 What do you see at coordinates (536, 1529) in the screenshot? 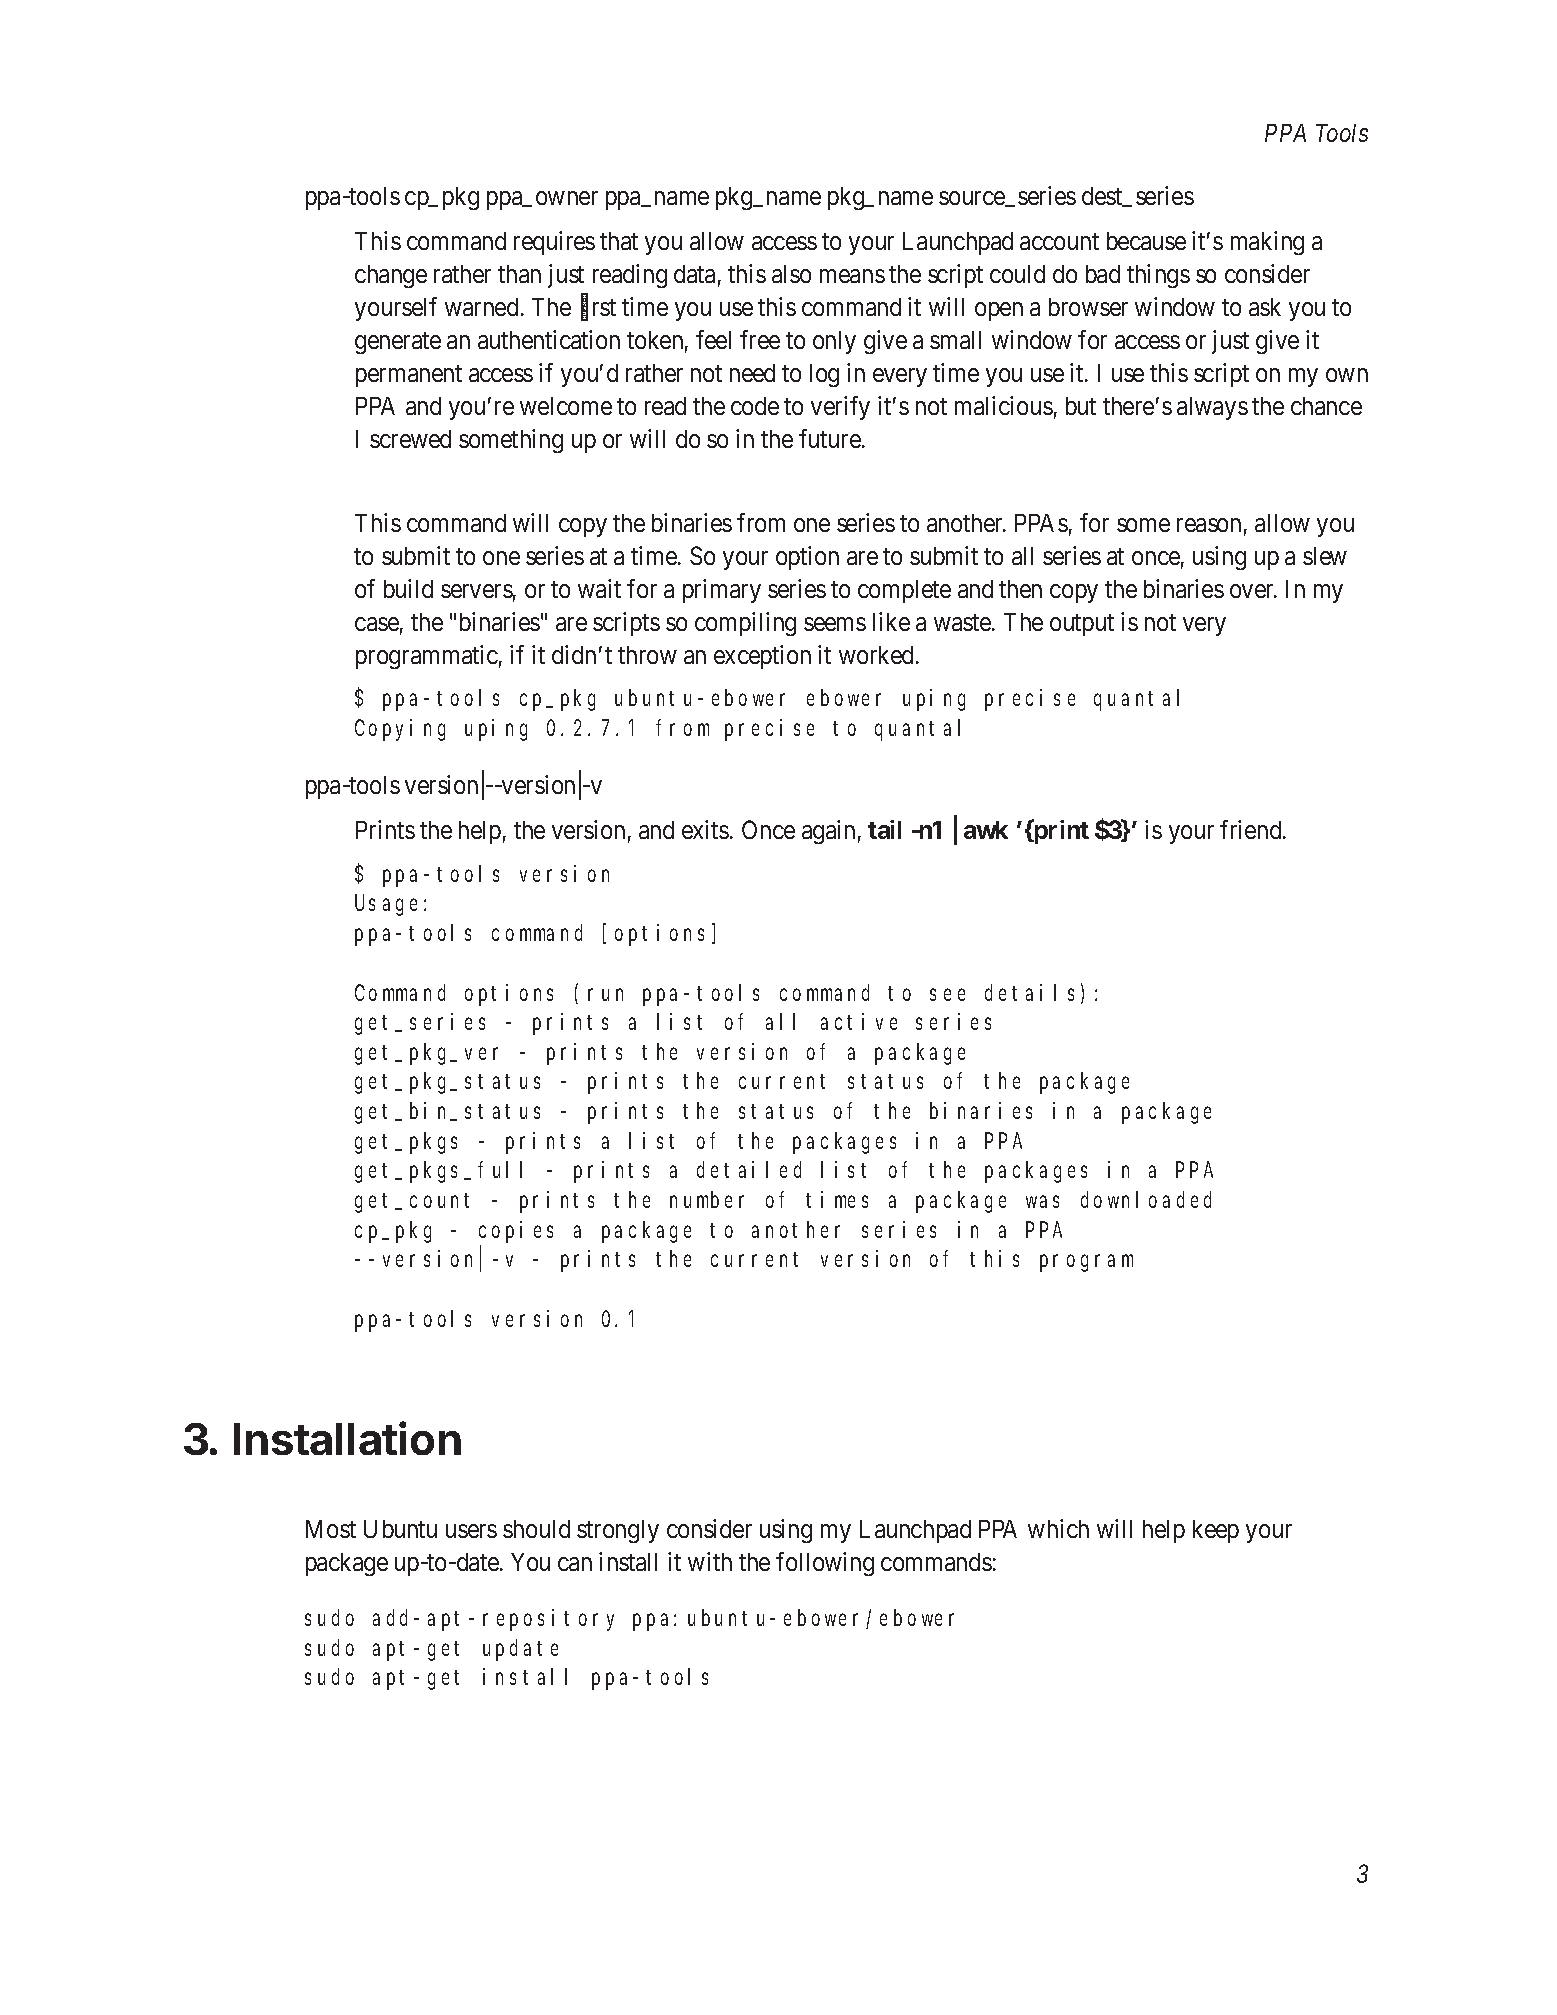
I see `should` at bounding box center [536, 1529].
